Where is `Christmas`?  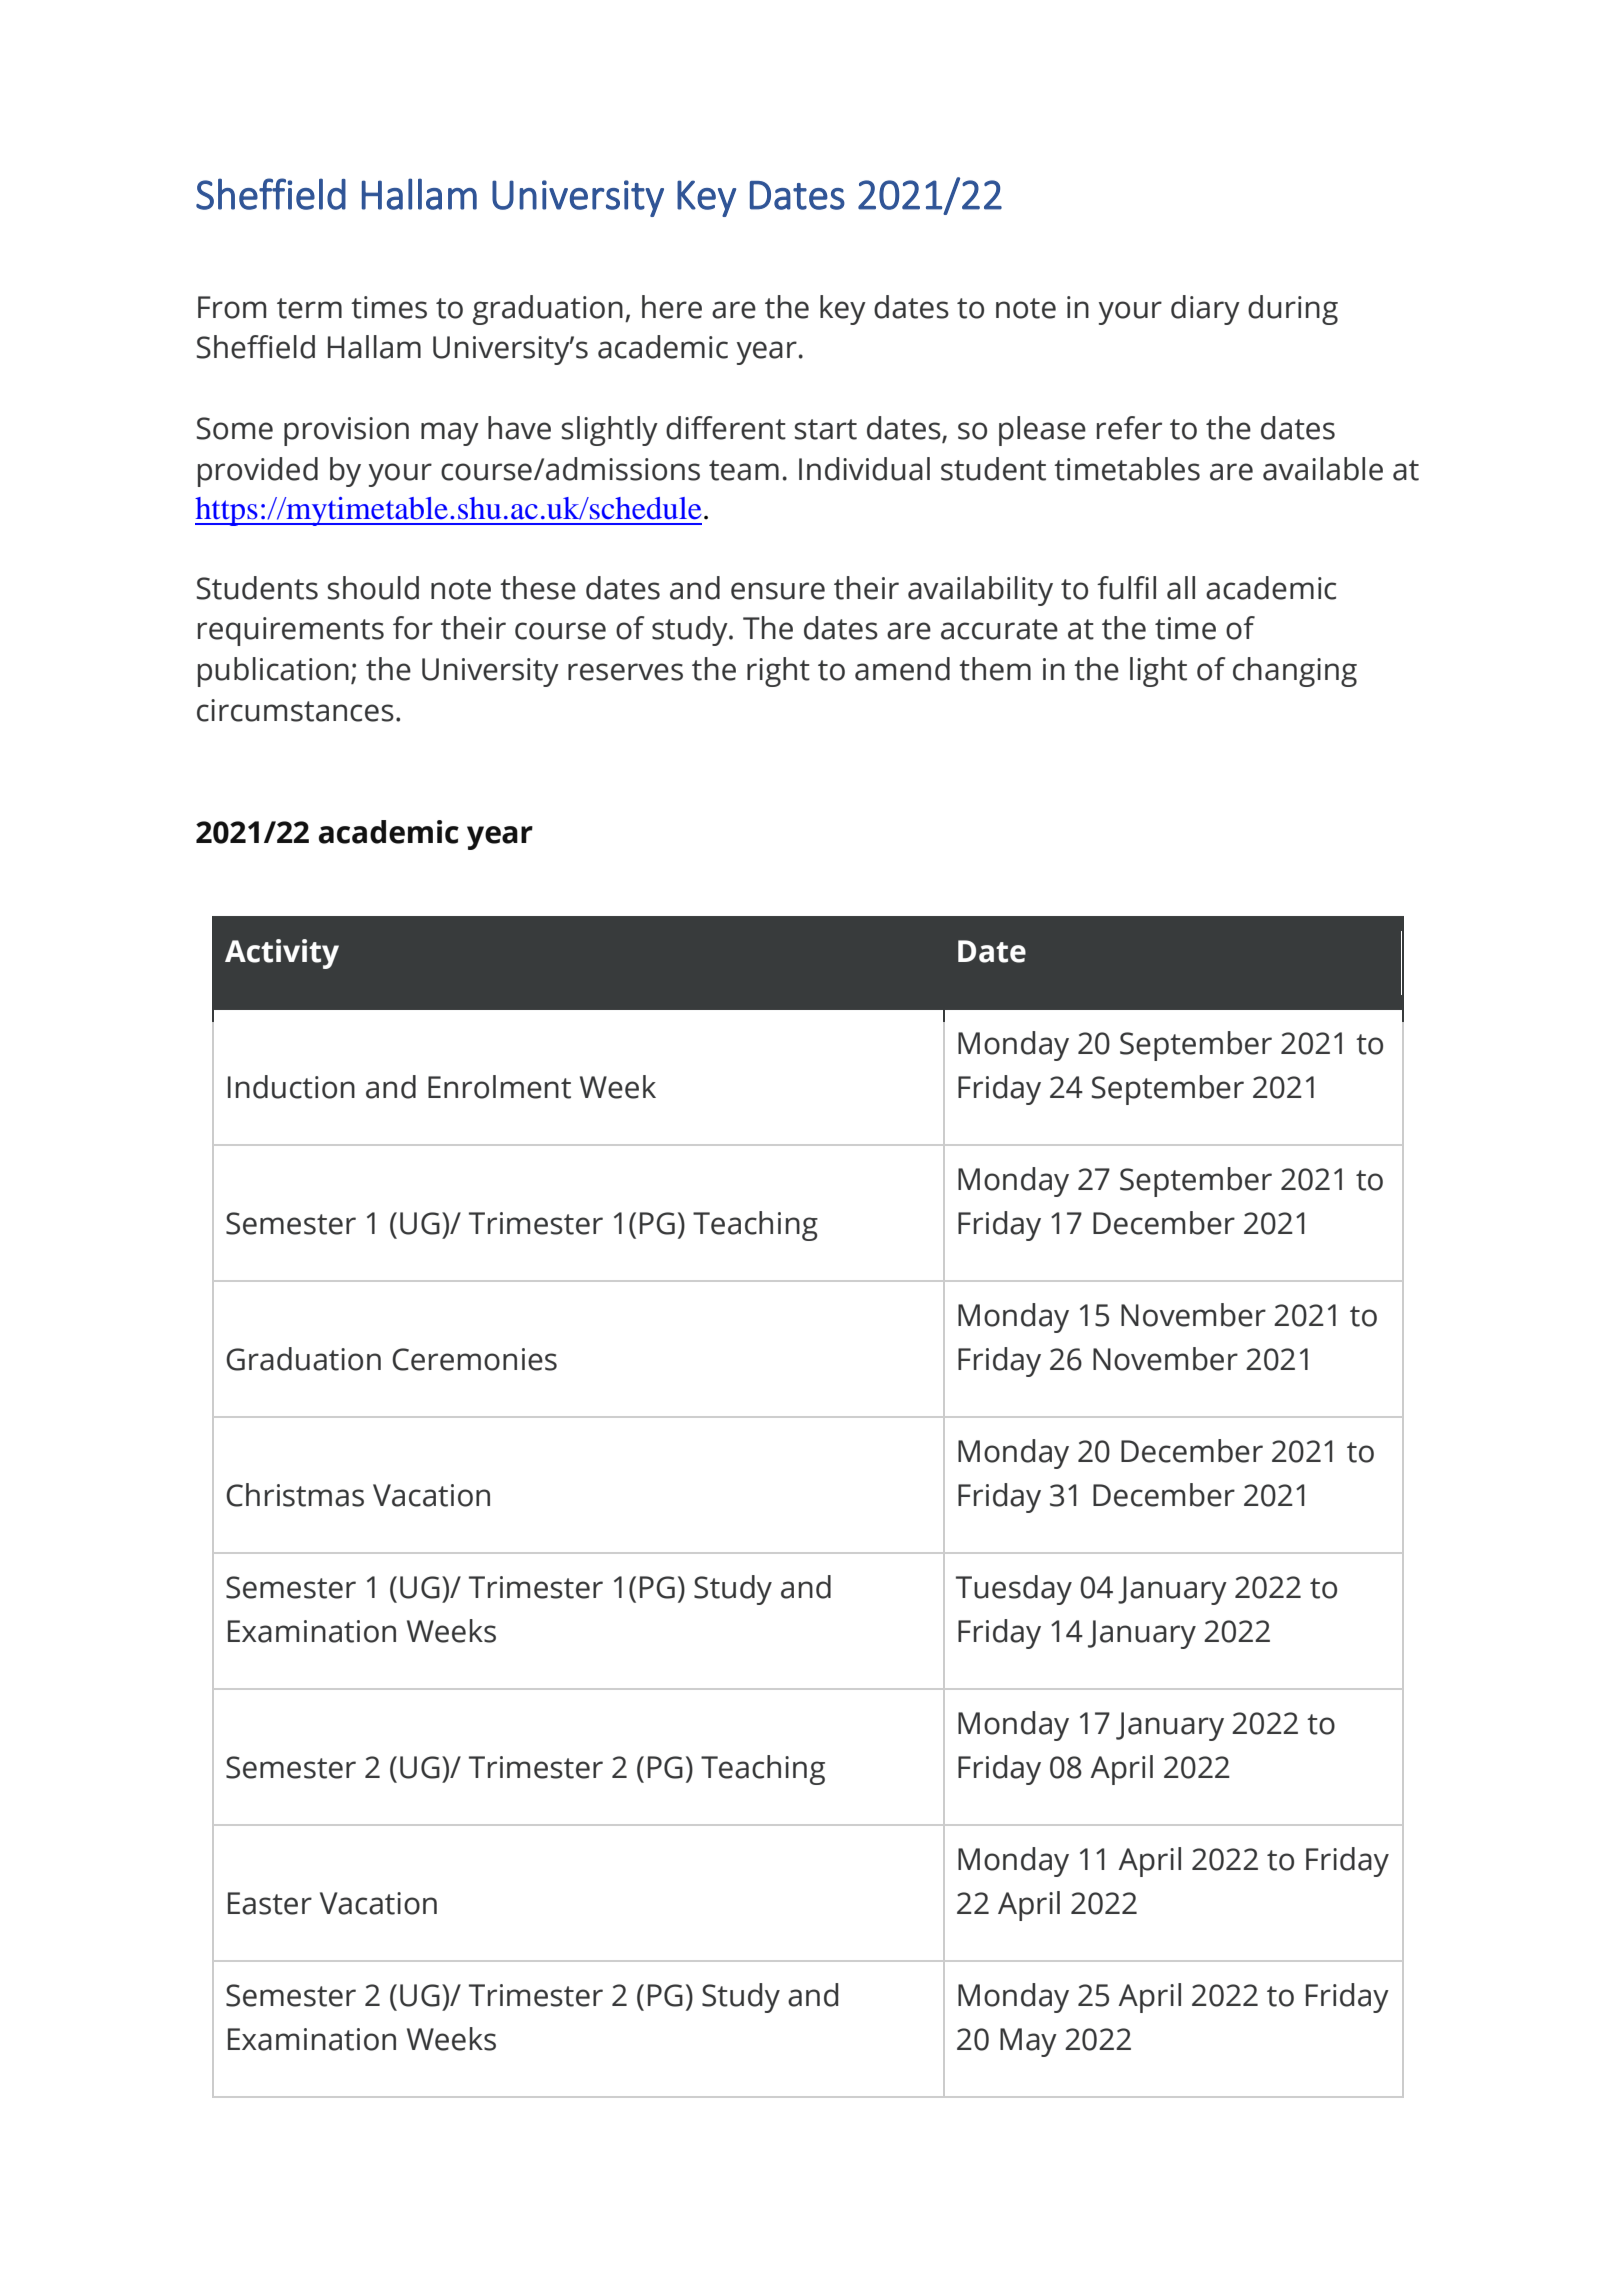 Christmas is located at coordinates (295, 1495).
